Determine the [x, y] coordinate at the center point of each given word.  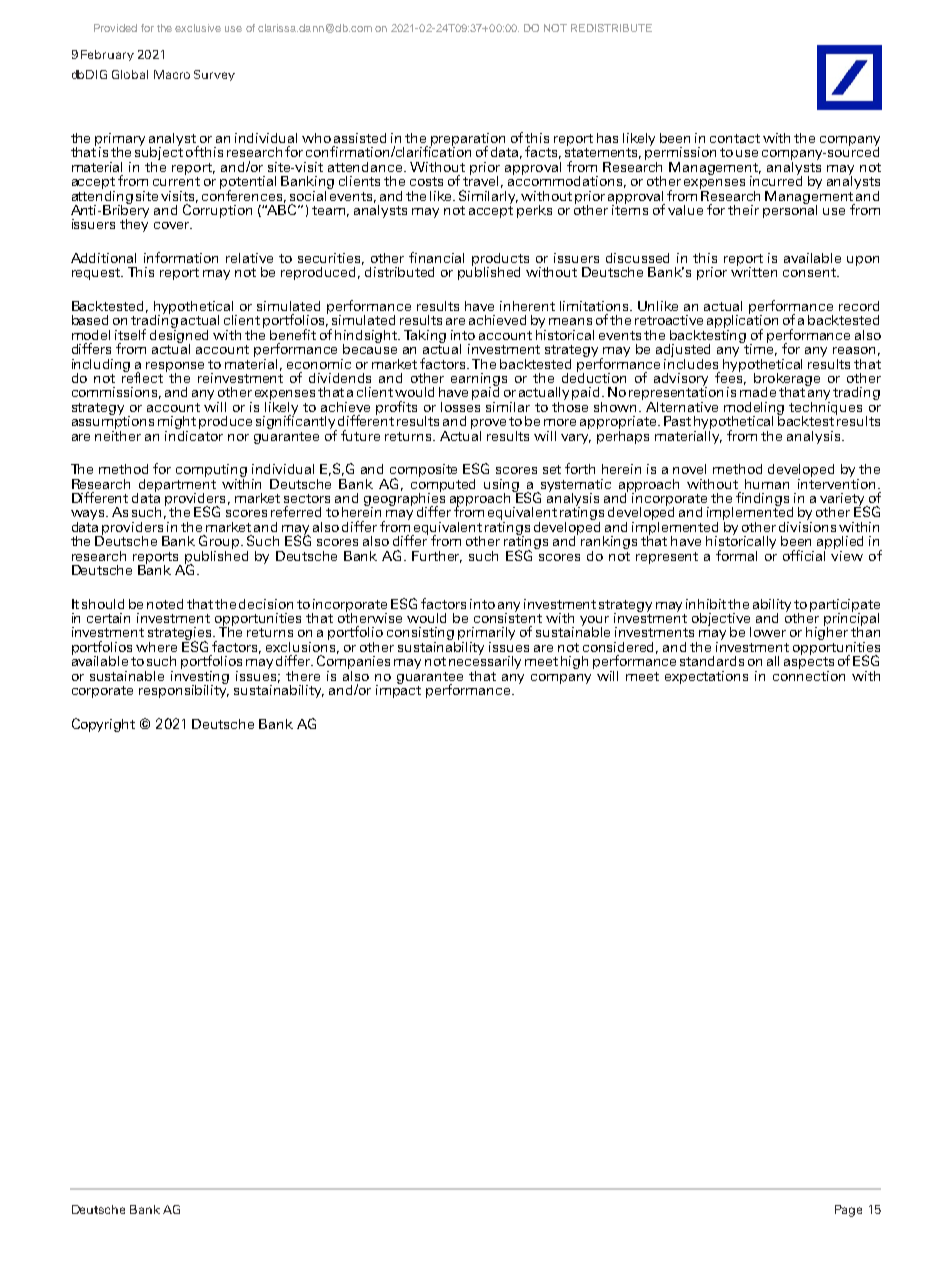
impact [398, 690]
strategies [181, 635]
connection [809, 674]
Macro [172, 74]
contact [735, 138]
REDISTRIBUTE [611, 28]
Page [848, 1211]
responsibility [184, 690]
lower [768, 632]
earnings [479, 380]
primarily [486, 635]
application [742, 321]
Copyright [103, 725]
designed [179, 336]
